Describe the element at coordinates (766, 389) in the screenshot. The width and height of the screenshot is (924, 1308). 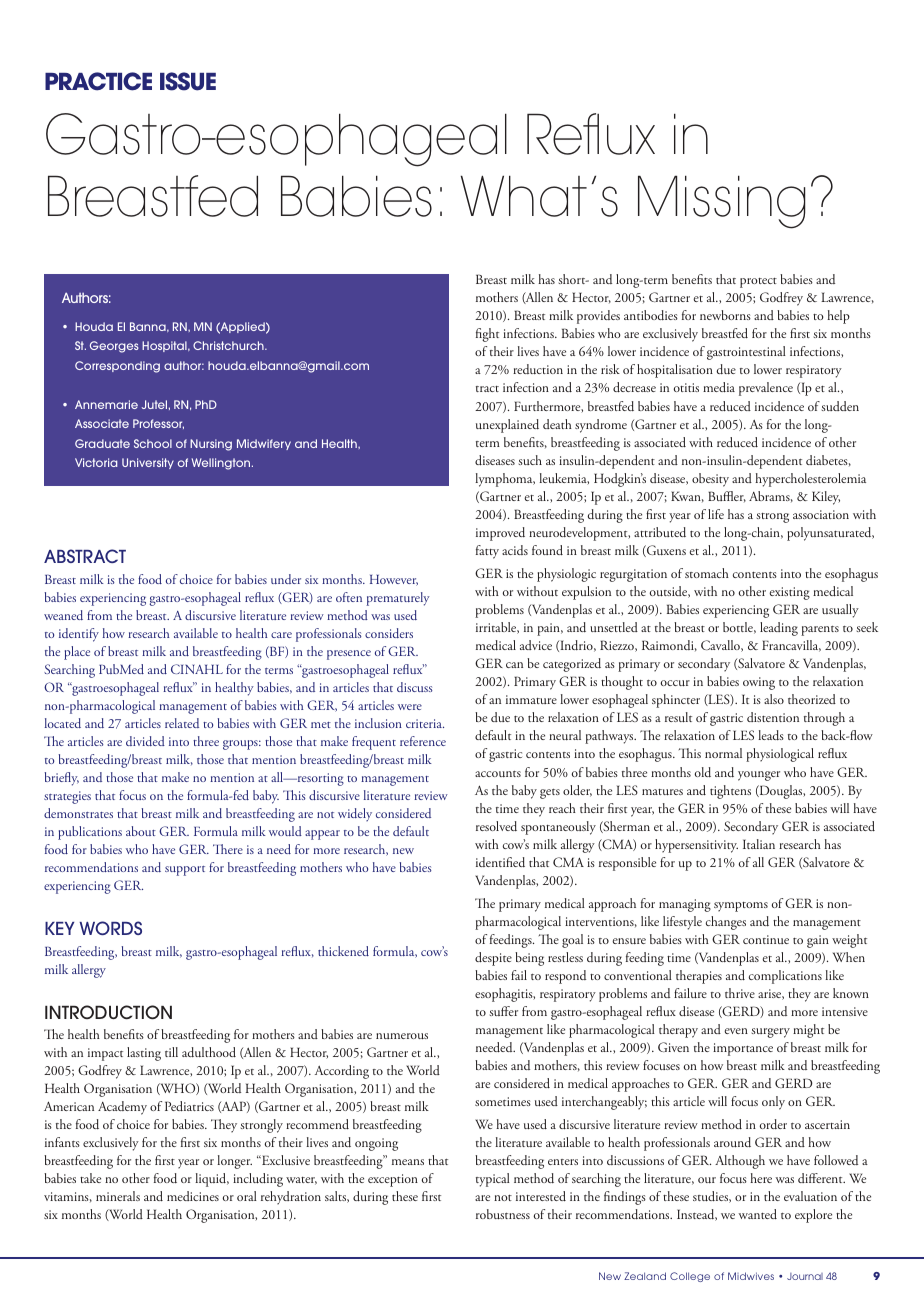
I see `prevalence` at that location.
